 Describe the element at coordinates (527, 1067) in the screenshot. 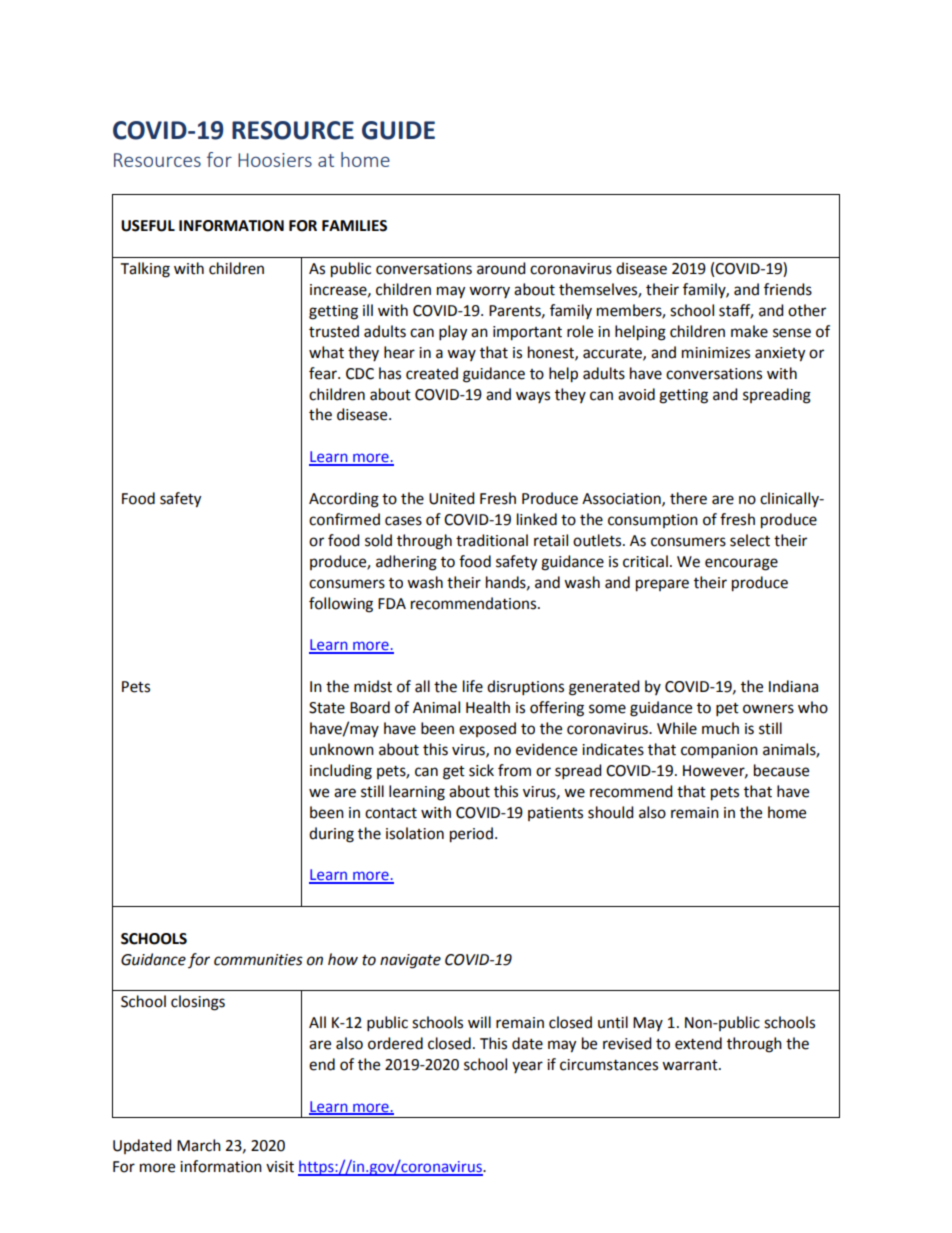

I see `year` at that location.
